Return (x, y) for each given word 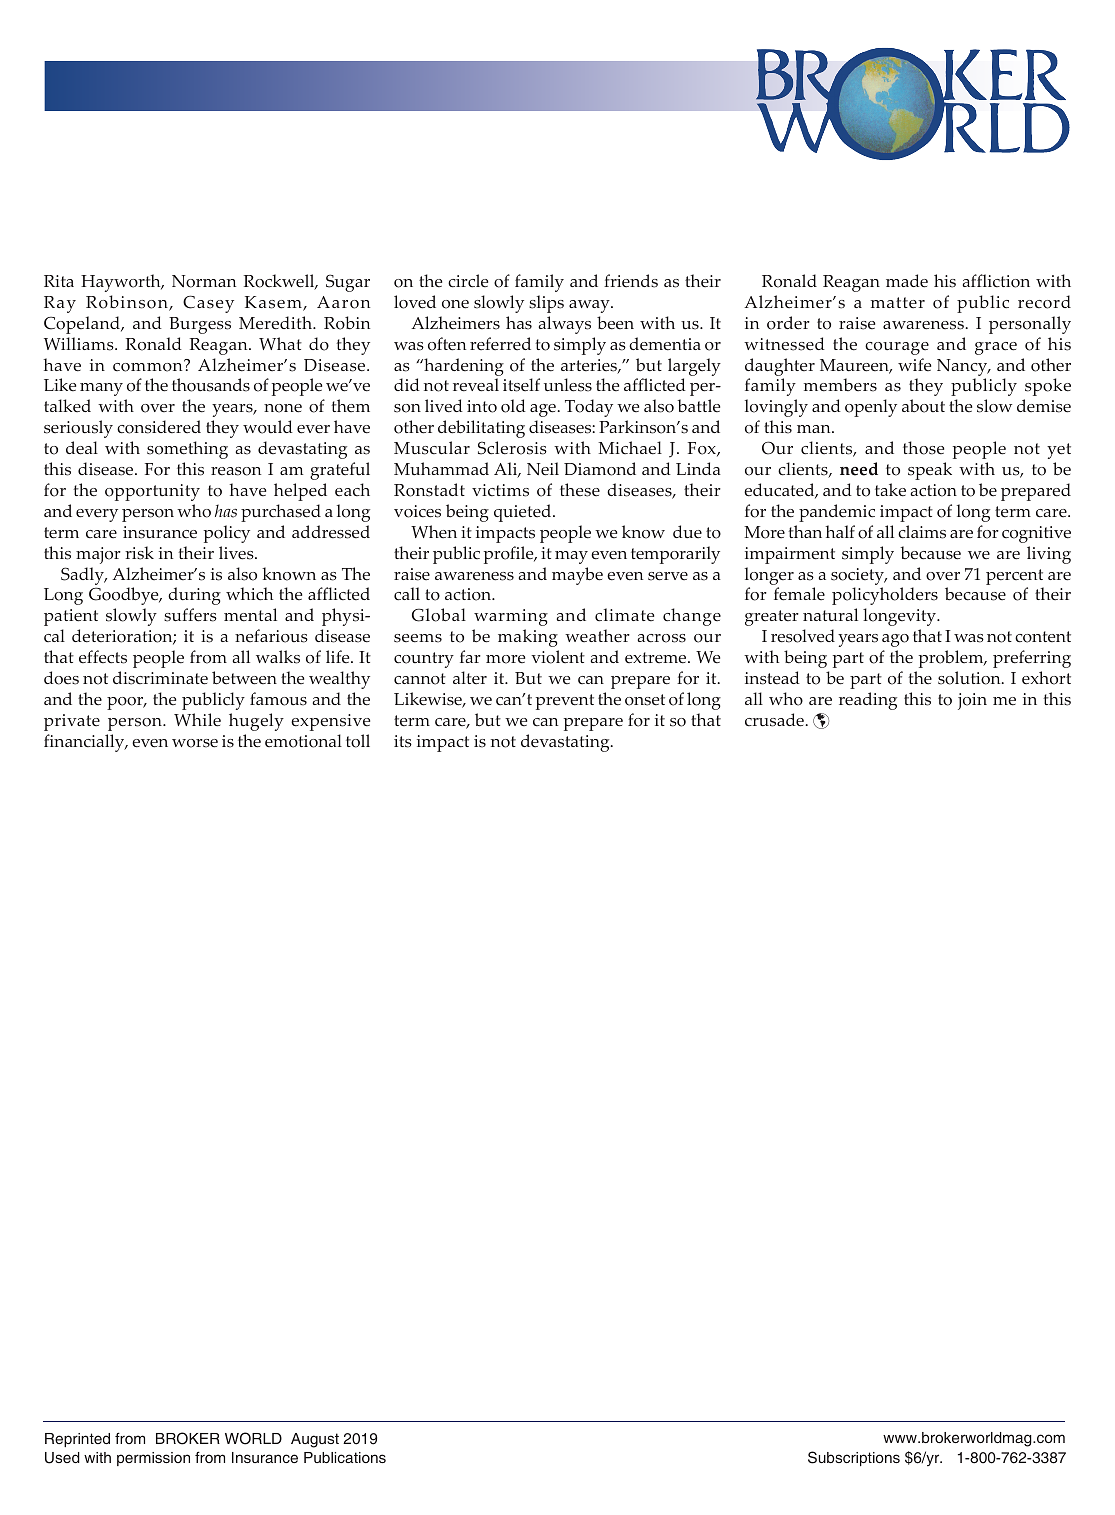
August (315, 1440)
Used (62, 1458)
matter (898, 303)
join (972, 701)
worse (195, 743)
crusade (775, 720)
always (564, 325)
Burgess (200, 325)
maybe (577, 576)
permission (153, 1459)
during (194, 596)
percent (1014, 577)
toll (358, 741)
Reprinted (77, 1440)
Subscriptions (854, 1458)
